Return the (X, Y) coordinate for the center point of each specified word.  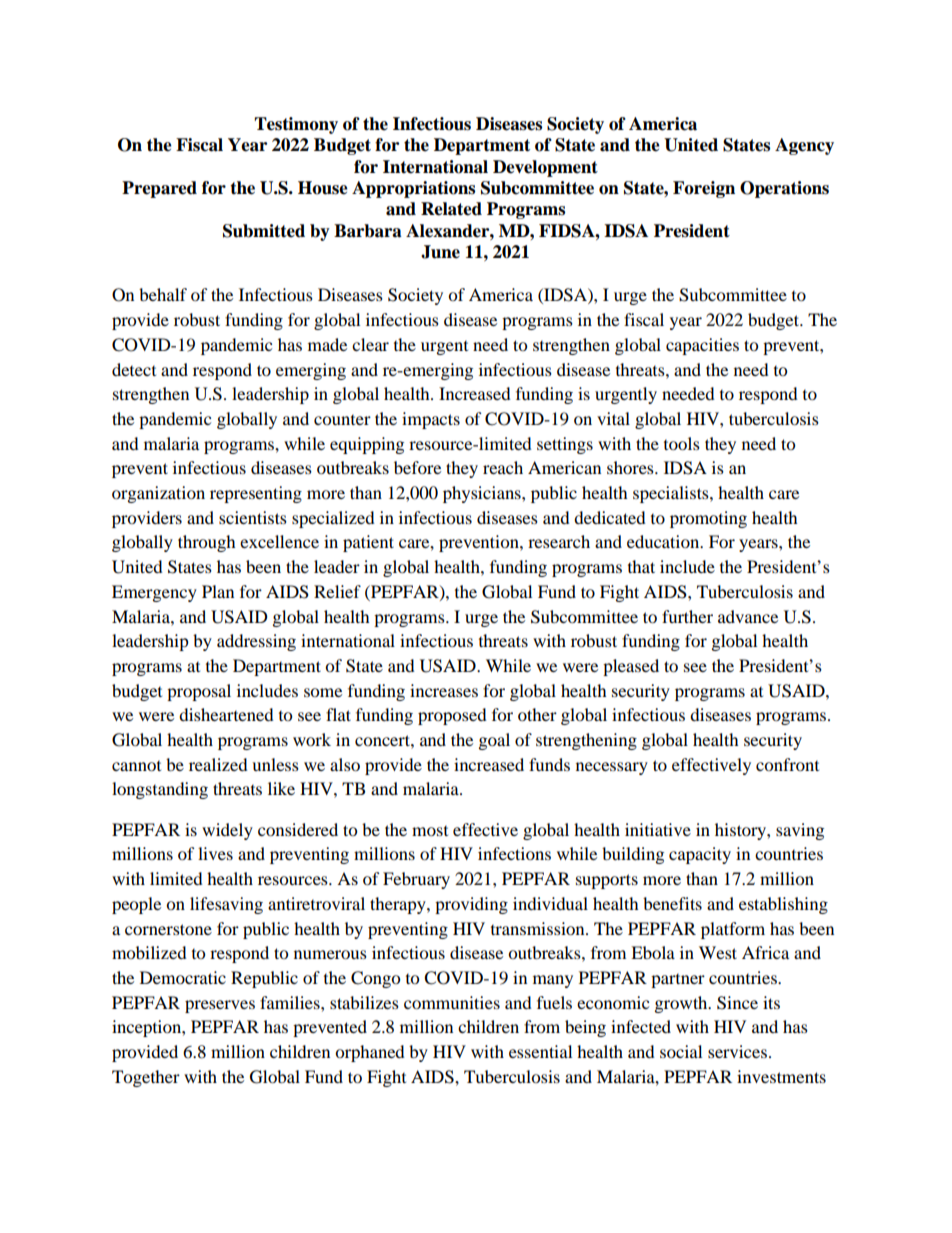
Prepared (159, 189)
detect (134, 369)
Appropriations (413, 189)
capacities (702, 346)
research (559, 541)
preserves (220, 1006)
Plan (218, 591)
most (430, 831)
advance (748, 616)
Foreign (704, 189)
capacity (700, 855)
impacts (431, 420)
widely (227, 831)
